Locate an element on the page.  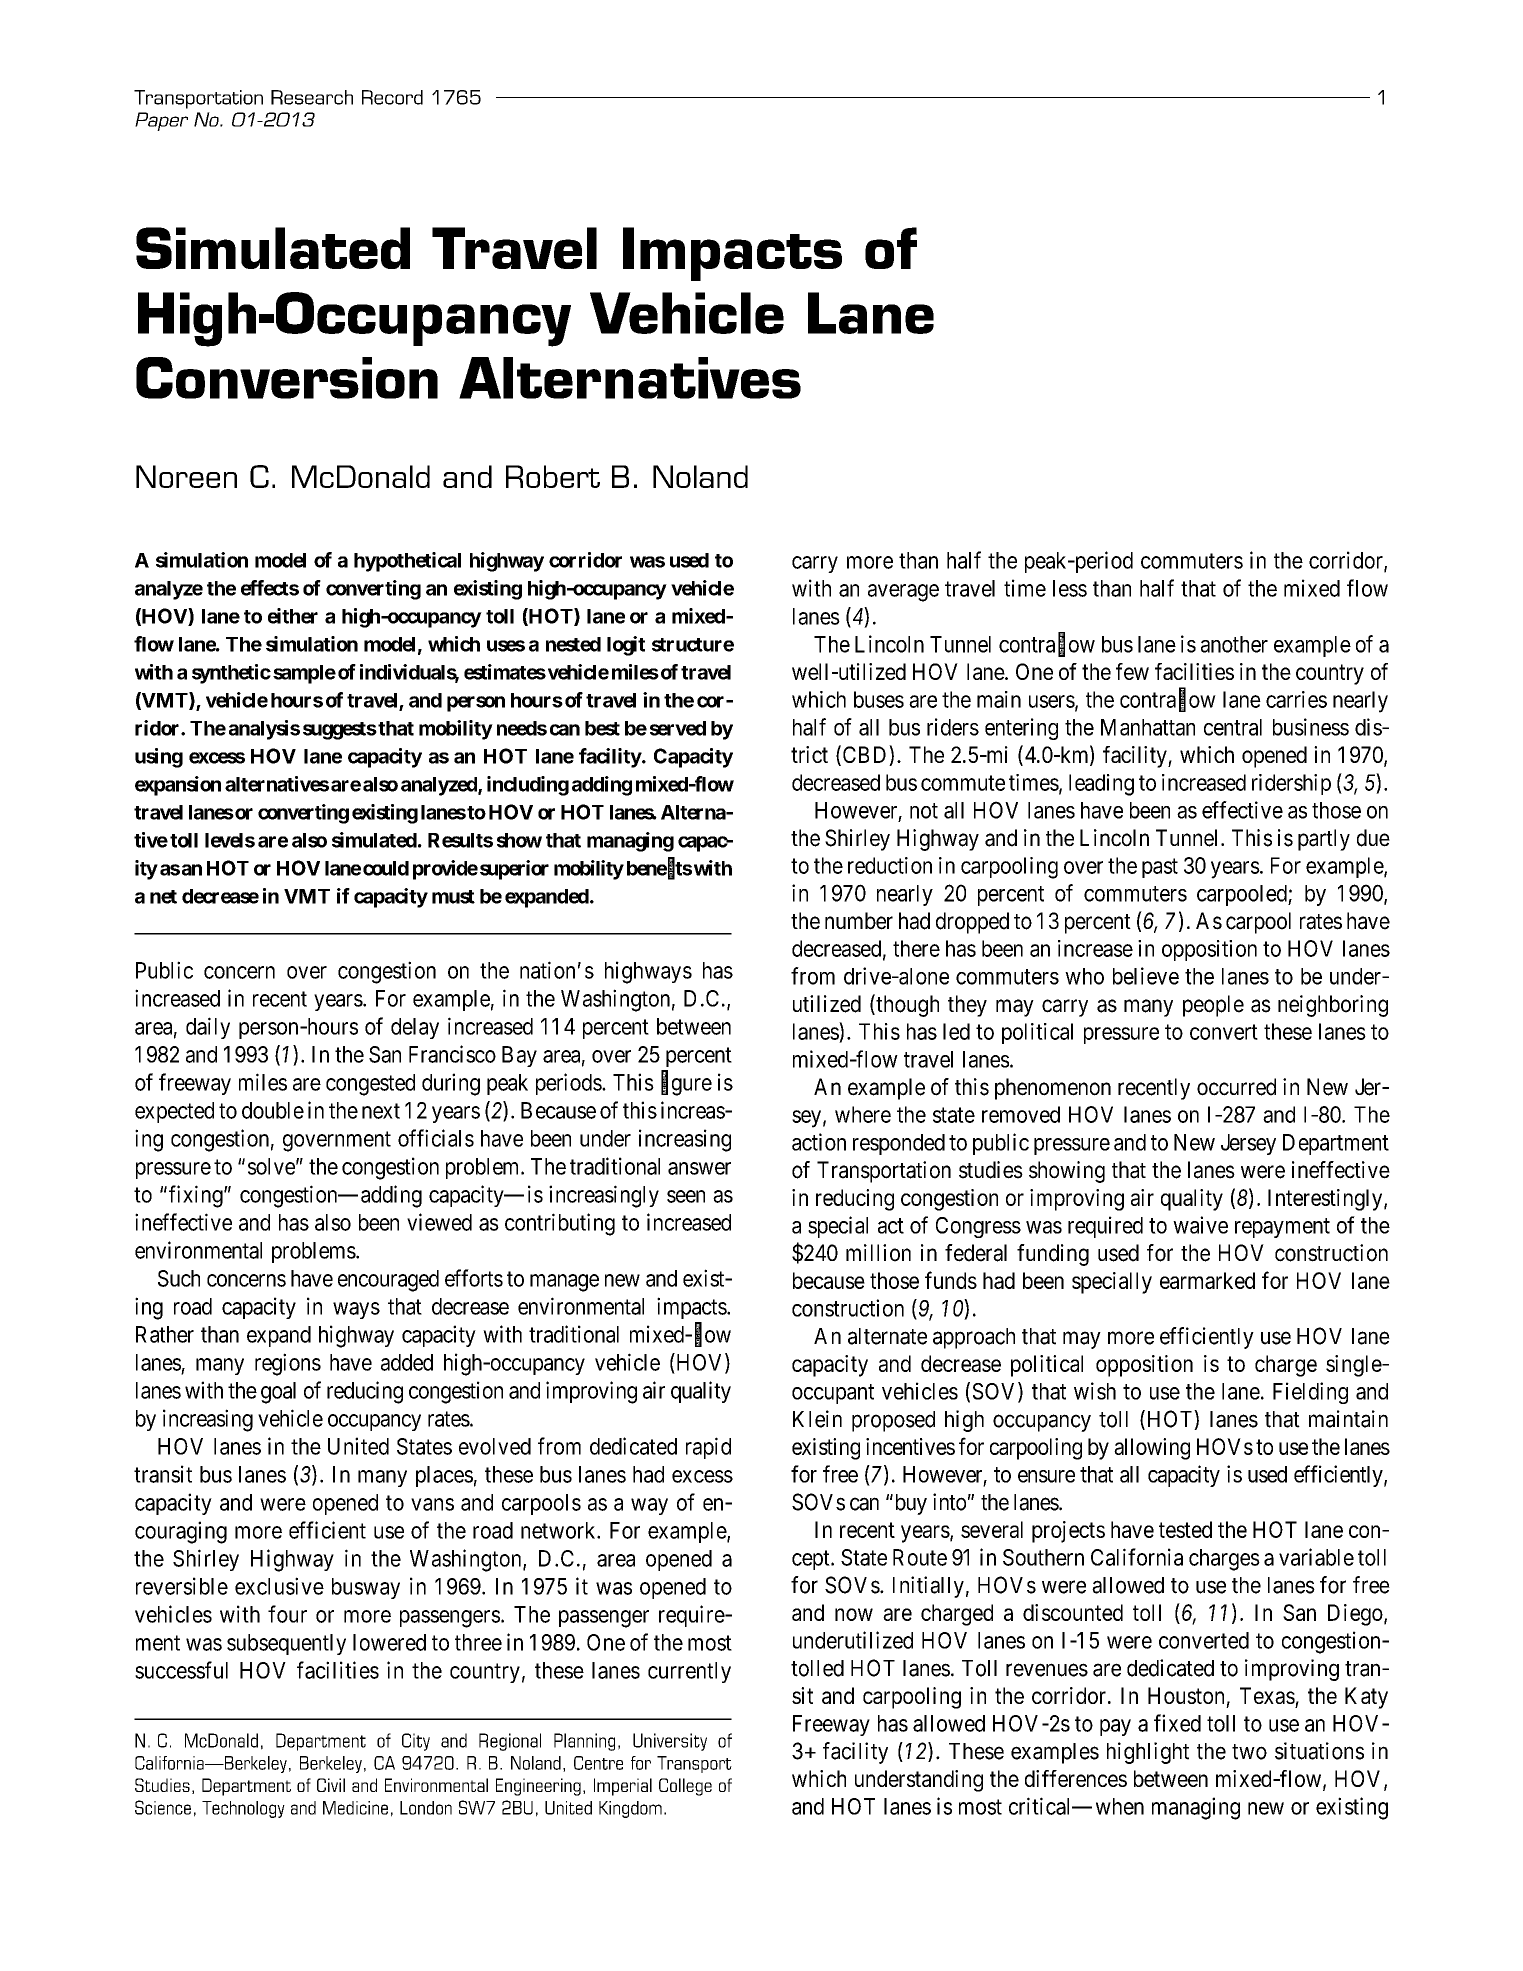
people is located at coordinates (1213, 1006).
